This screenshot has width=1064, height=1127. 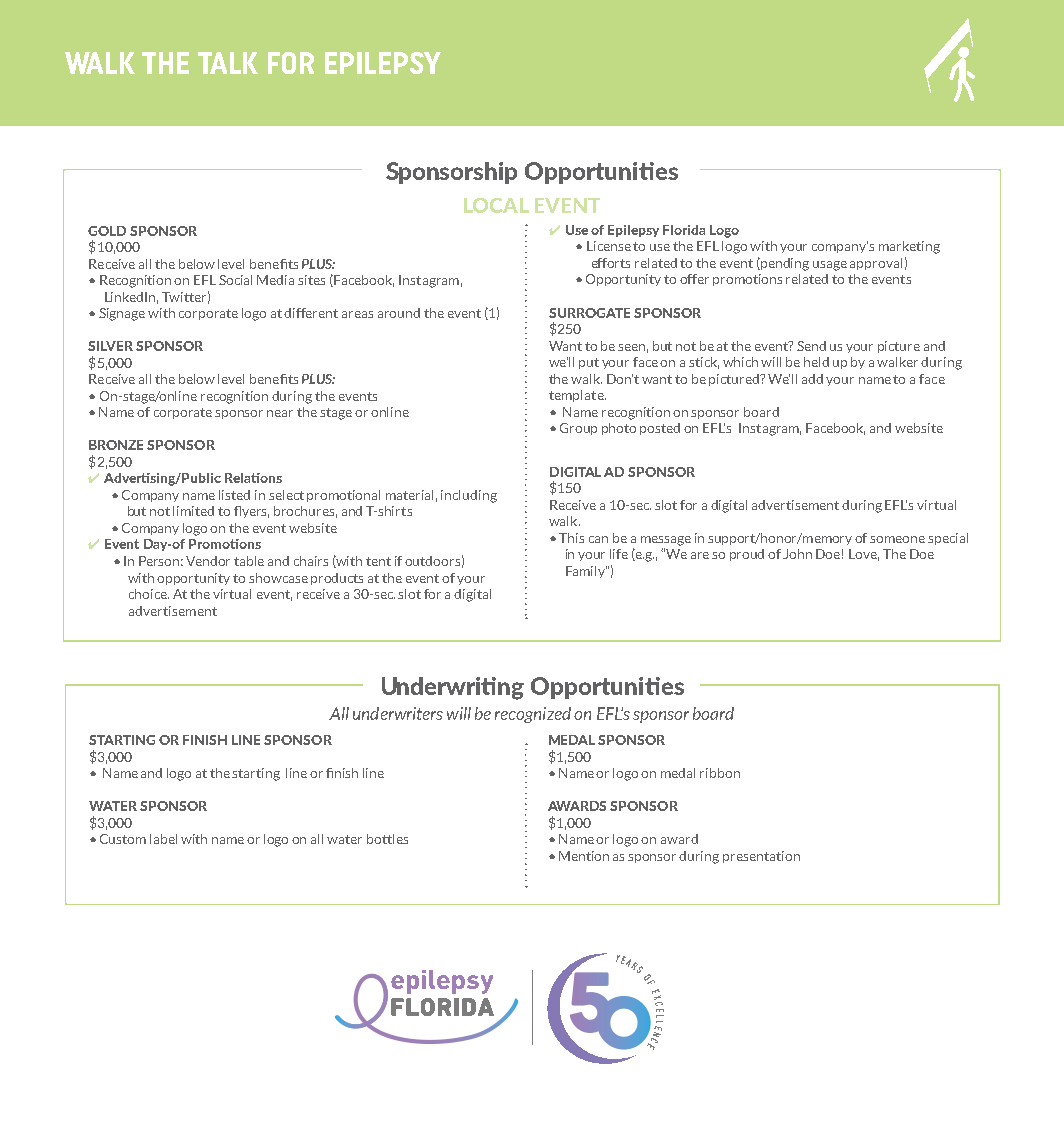 What do you see at coordinates (584, 856) in the screenshot?
I see `Mention` at bounding box center [584, 856].
